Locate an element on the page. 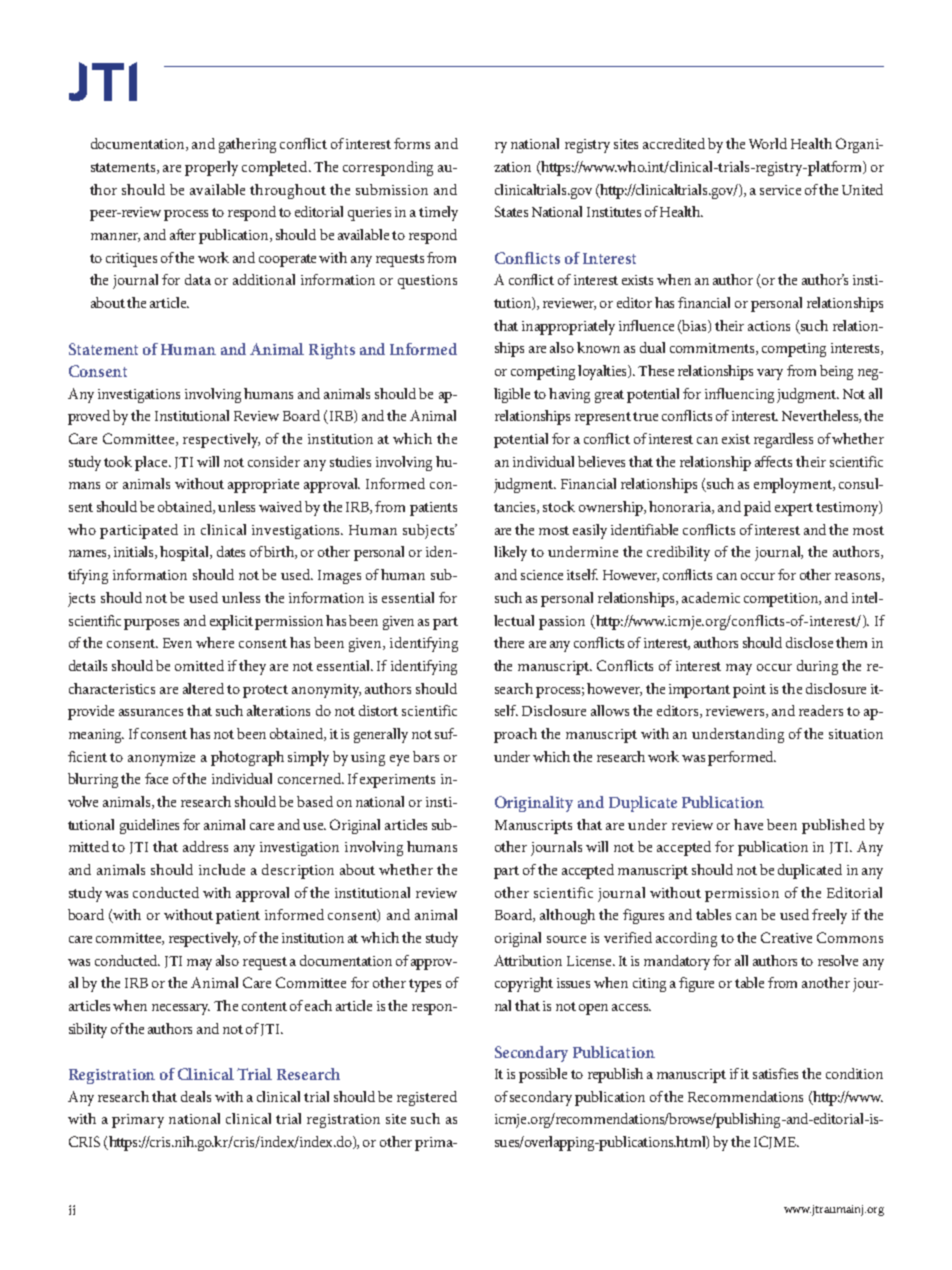 The height and width of the page is (1270, 952). properly is located at coordinates (211, 168).
